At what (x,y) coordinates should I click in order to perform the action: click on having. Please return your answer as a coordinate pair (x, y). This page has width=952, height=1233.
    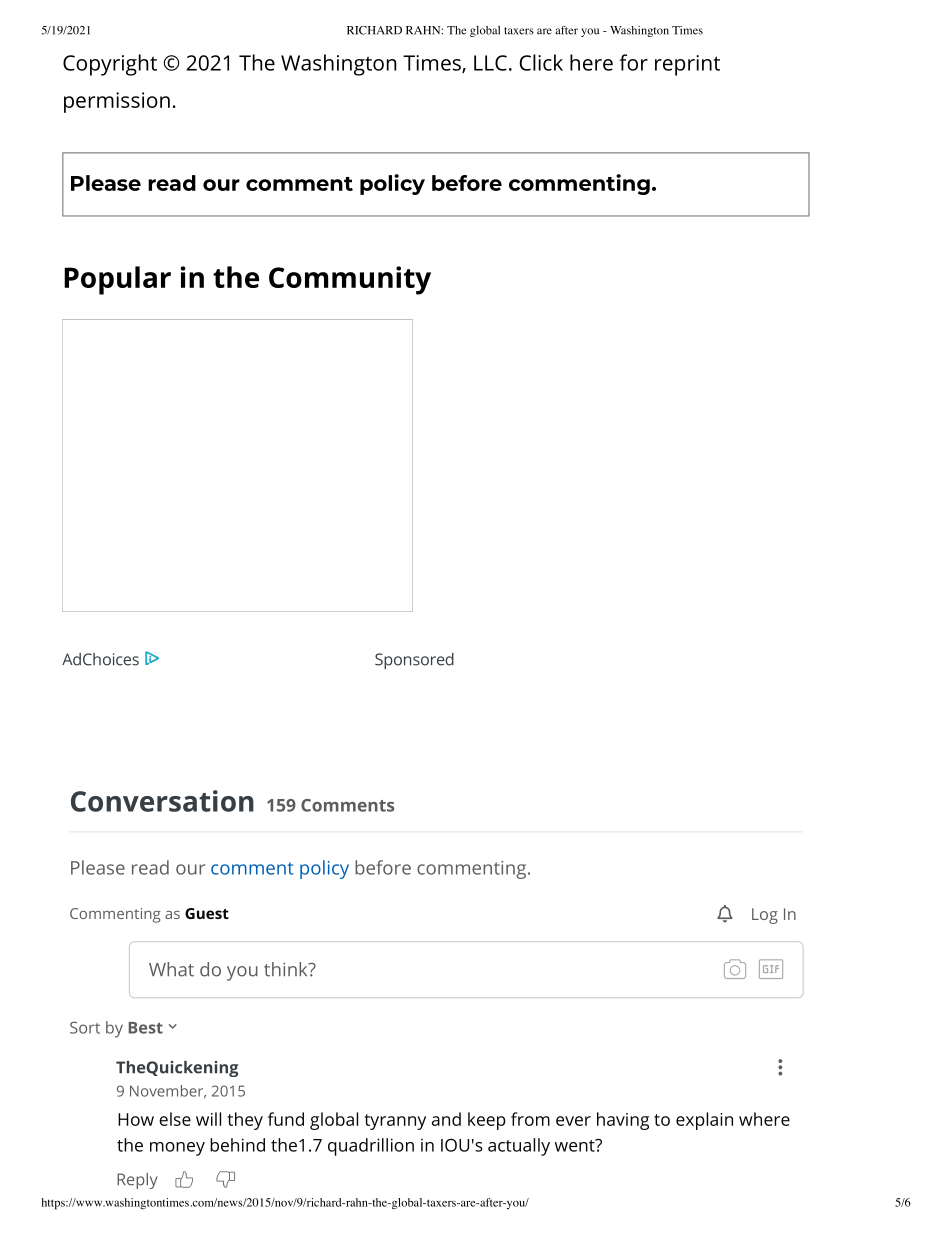
    Looking at the image, I should click on (623, 1121).
